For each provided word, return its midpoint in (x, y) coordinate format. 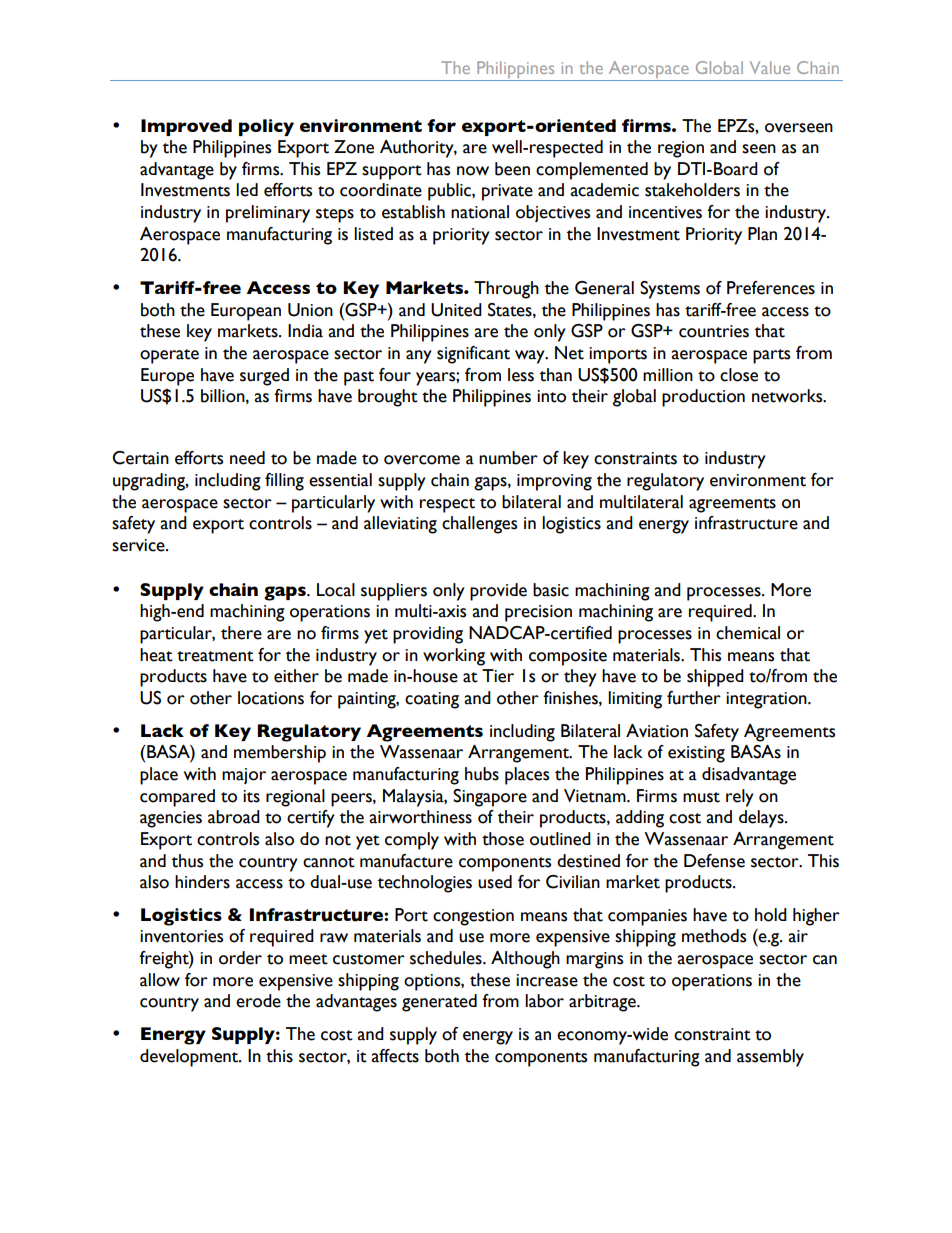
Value (770, 67)
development (190, 1058)
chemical (748, 633)
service (139, 545)
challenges (479, 525)
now (473, 171)
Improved (186, 127)
